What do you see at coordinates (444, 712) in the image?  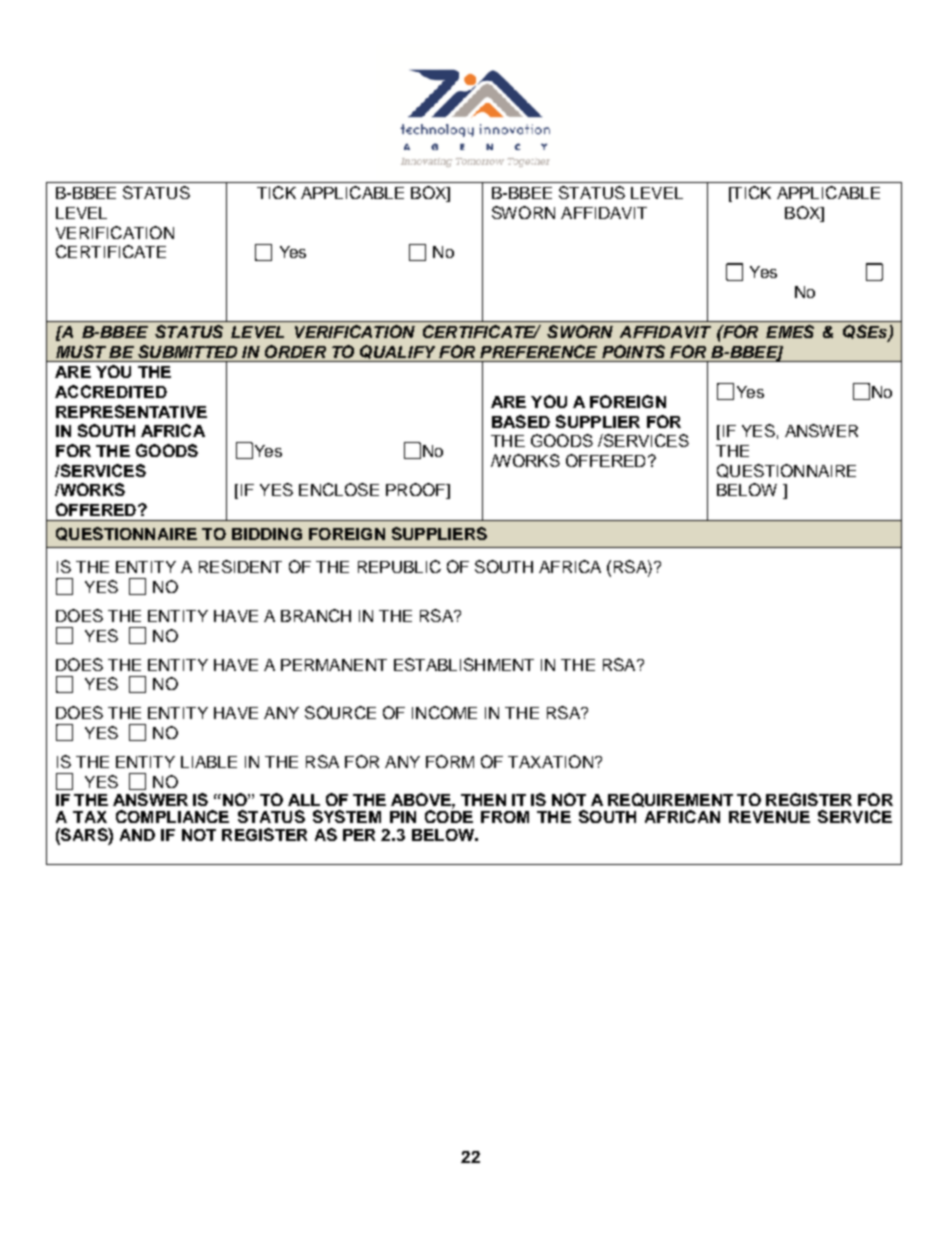 I see `INCOME` at bounding box center [444, 712].
